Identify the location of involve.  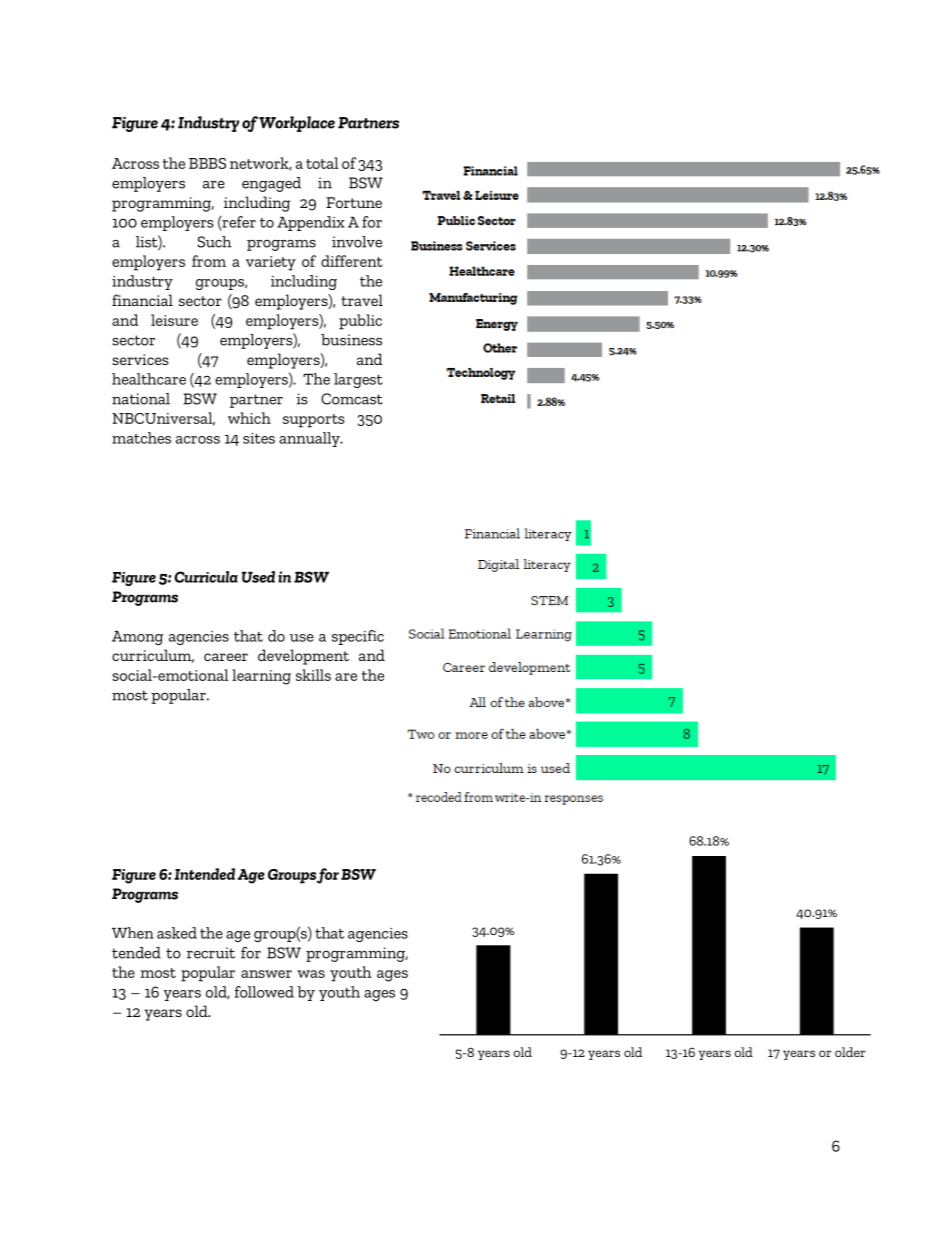
(357, 242).
